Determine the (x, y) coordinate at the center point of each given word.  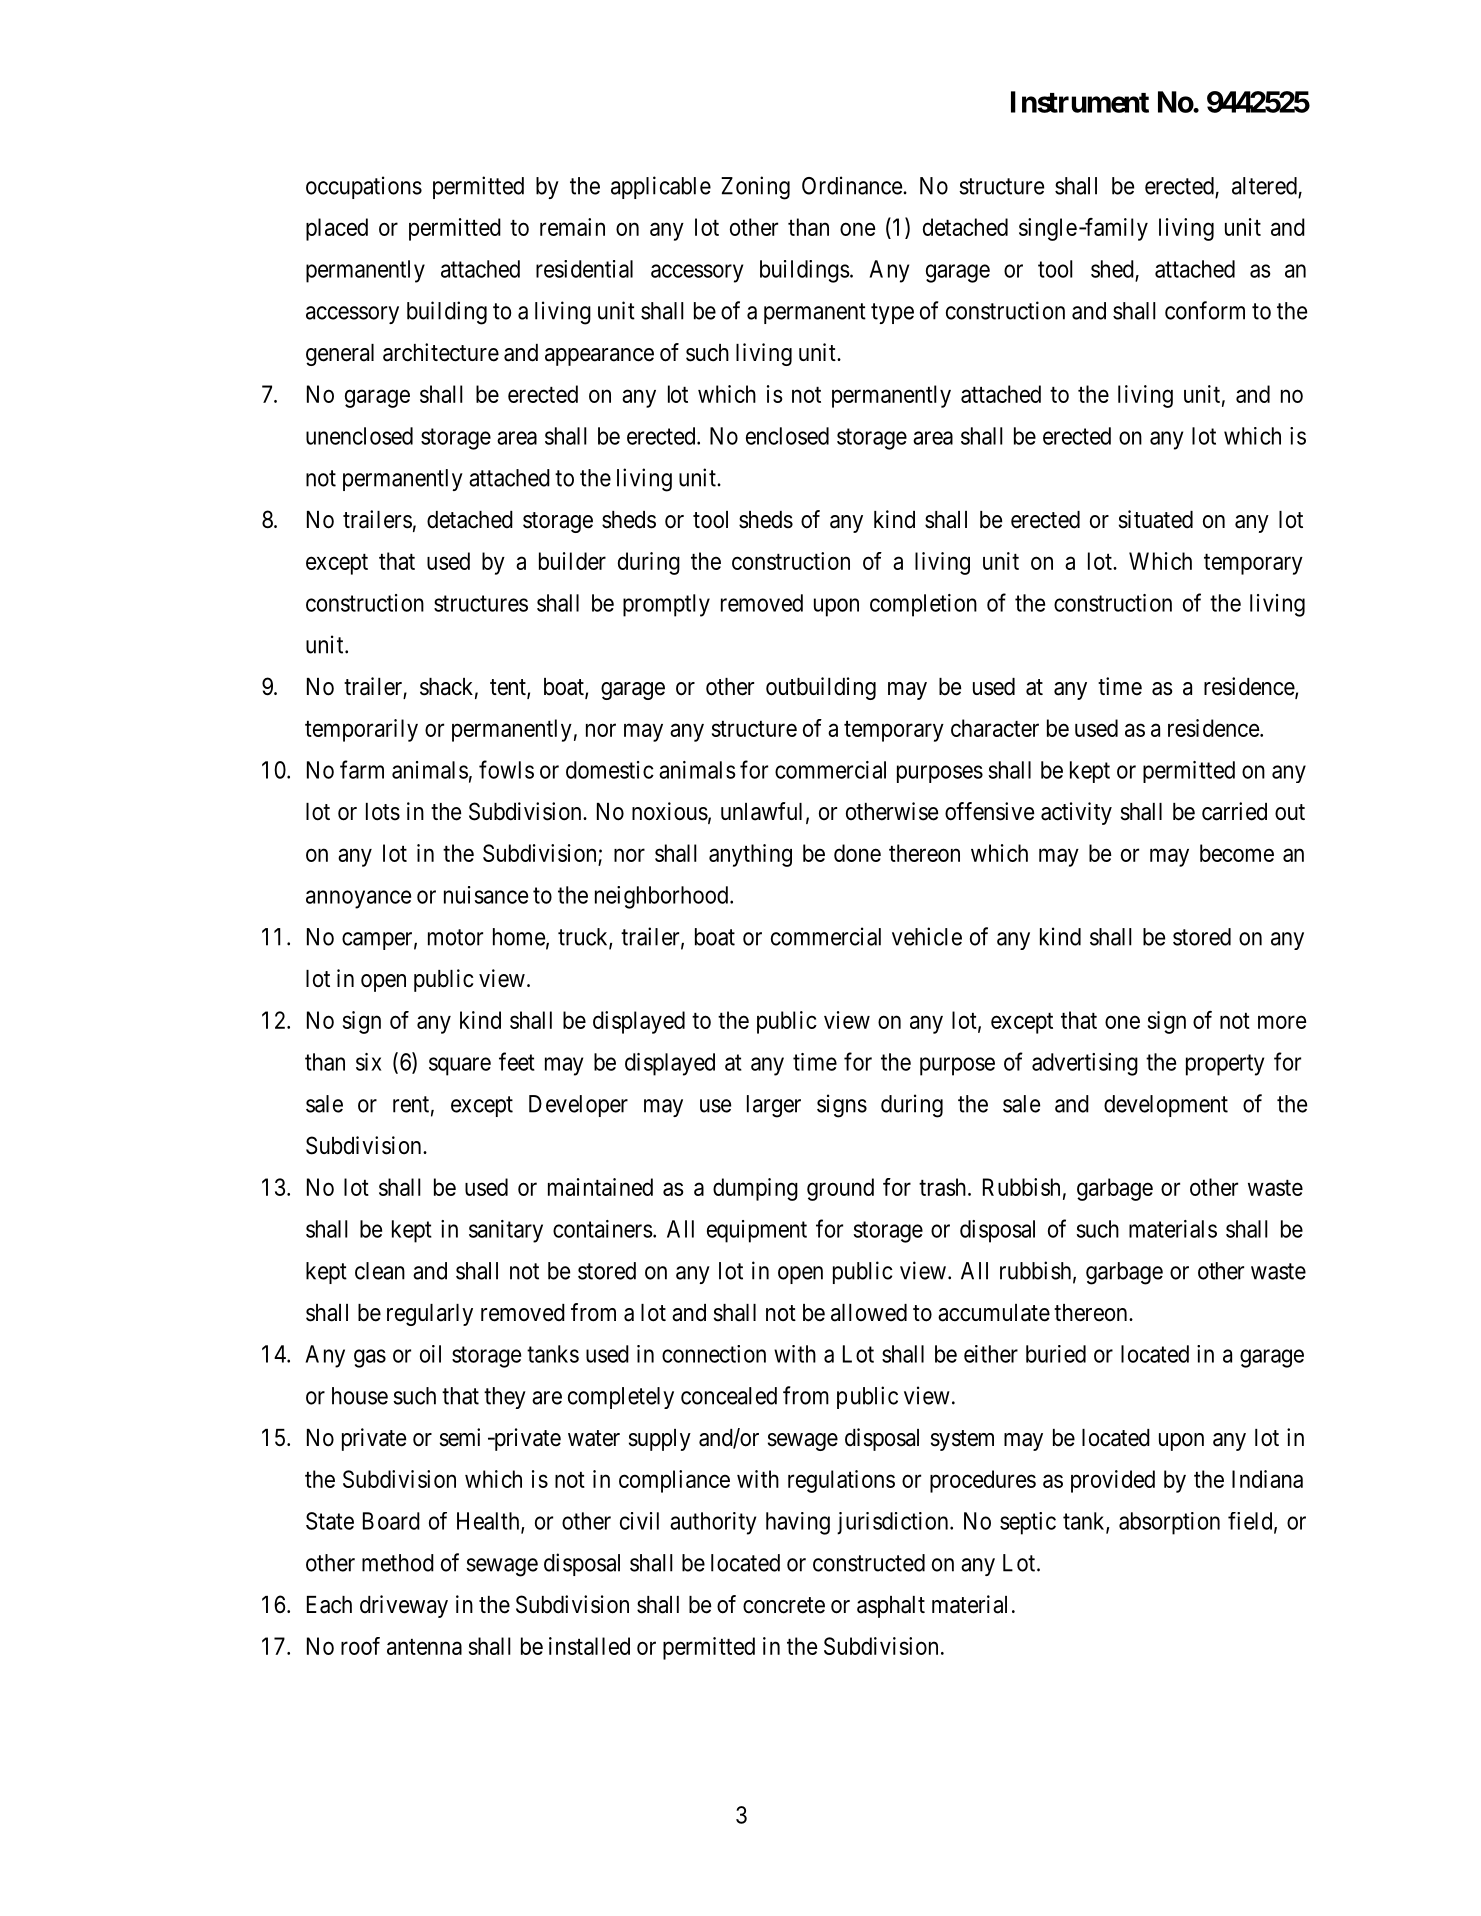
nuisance (486, 895)
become (1237, 853)
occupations (364, 187)
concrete (784, 1605)
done (857, 853)
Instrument (1080, 102)
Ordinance (853, 185)
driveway (404, 1606)
